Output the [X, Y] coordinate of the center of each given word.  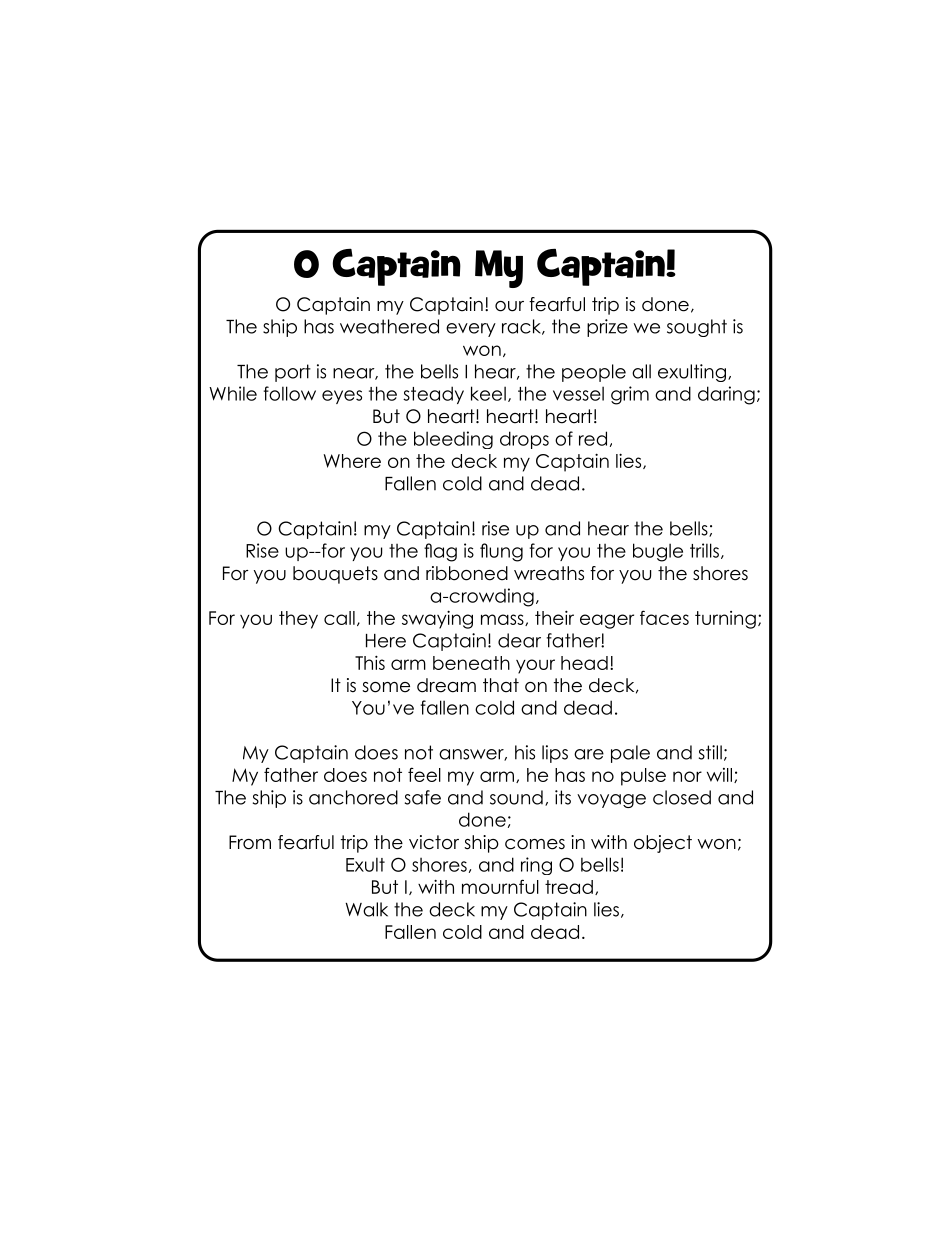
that [501, 685]
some [386, 687]
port [293, 373]
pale [630, 754]
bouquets [335, 575]
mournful [500, 886]
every [471, 330]
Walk [367, 909]
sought [697, 328]
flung [501, 552]
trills [704, 550]
